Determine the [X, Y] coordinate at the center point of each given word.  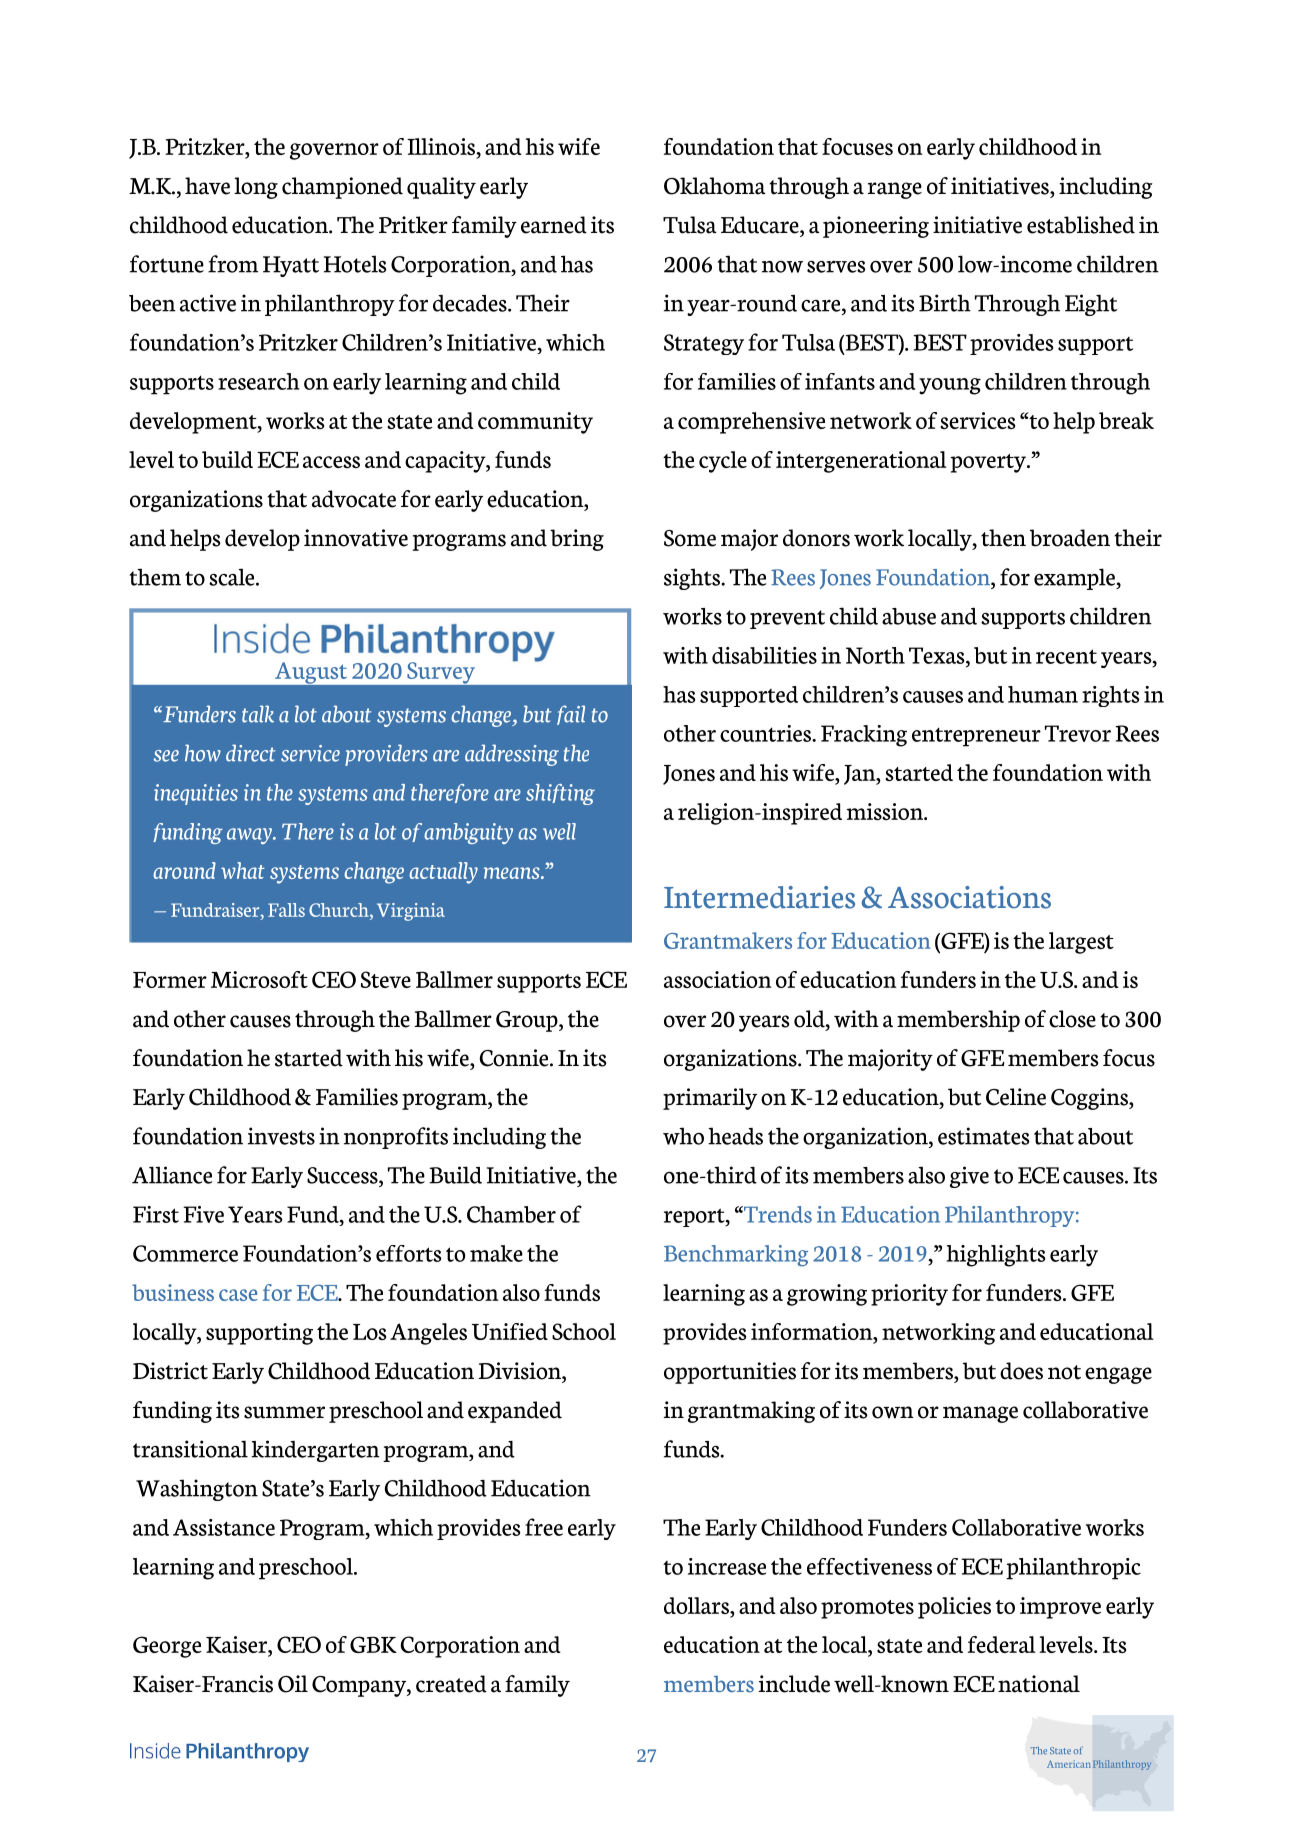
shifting [560, 794]
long [256, 188]
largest [1081, 943]
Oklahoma [715, 186]
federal [1002, 1644]
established [1081, 225]
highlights [996, 1256]
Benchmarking [736, 1256]
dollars [697, 1607]
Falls [286, 910]
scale [233, 577]
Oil [293, 1684]
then [1003, 538]
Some [690, 538]
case [238, 1295]
